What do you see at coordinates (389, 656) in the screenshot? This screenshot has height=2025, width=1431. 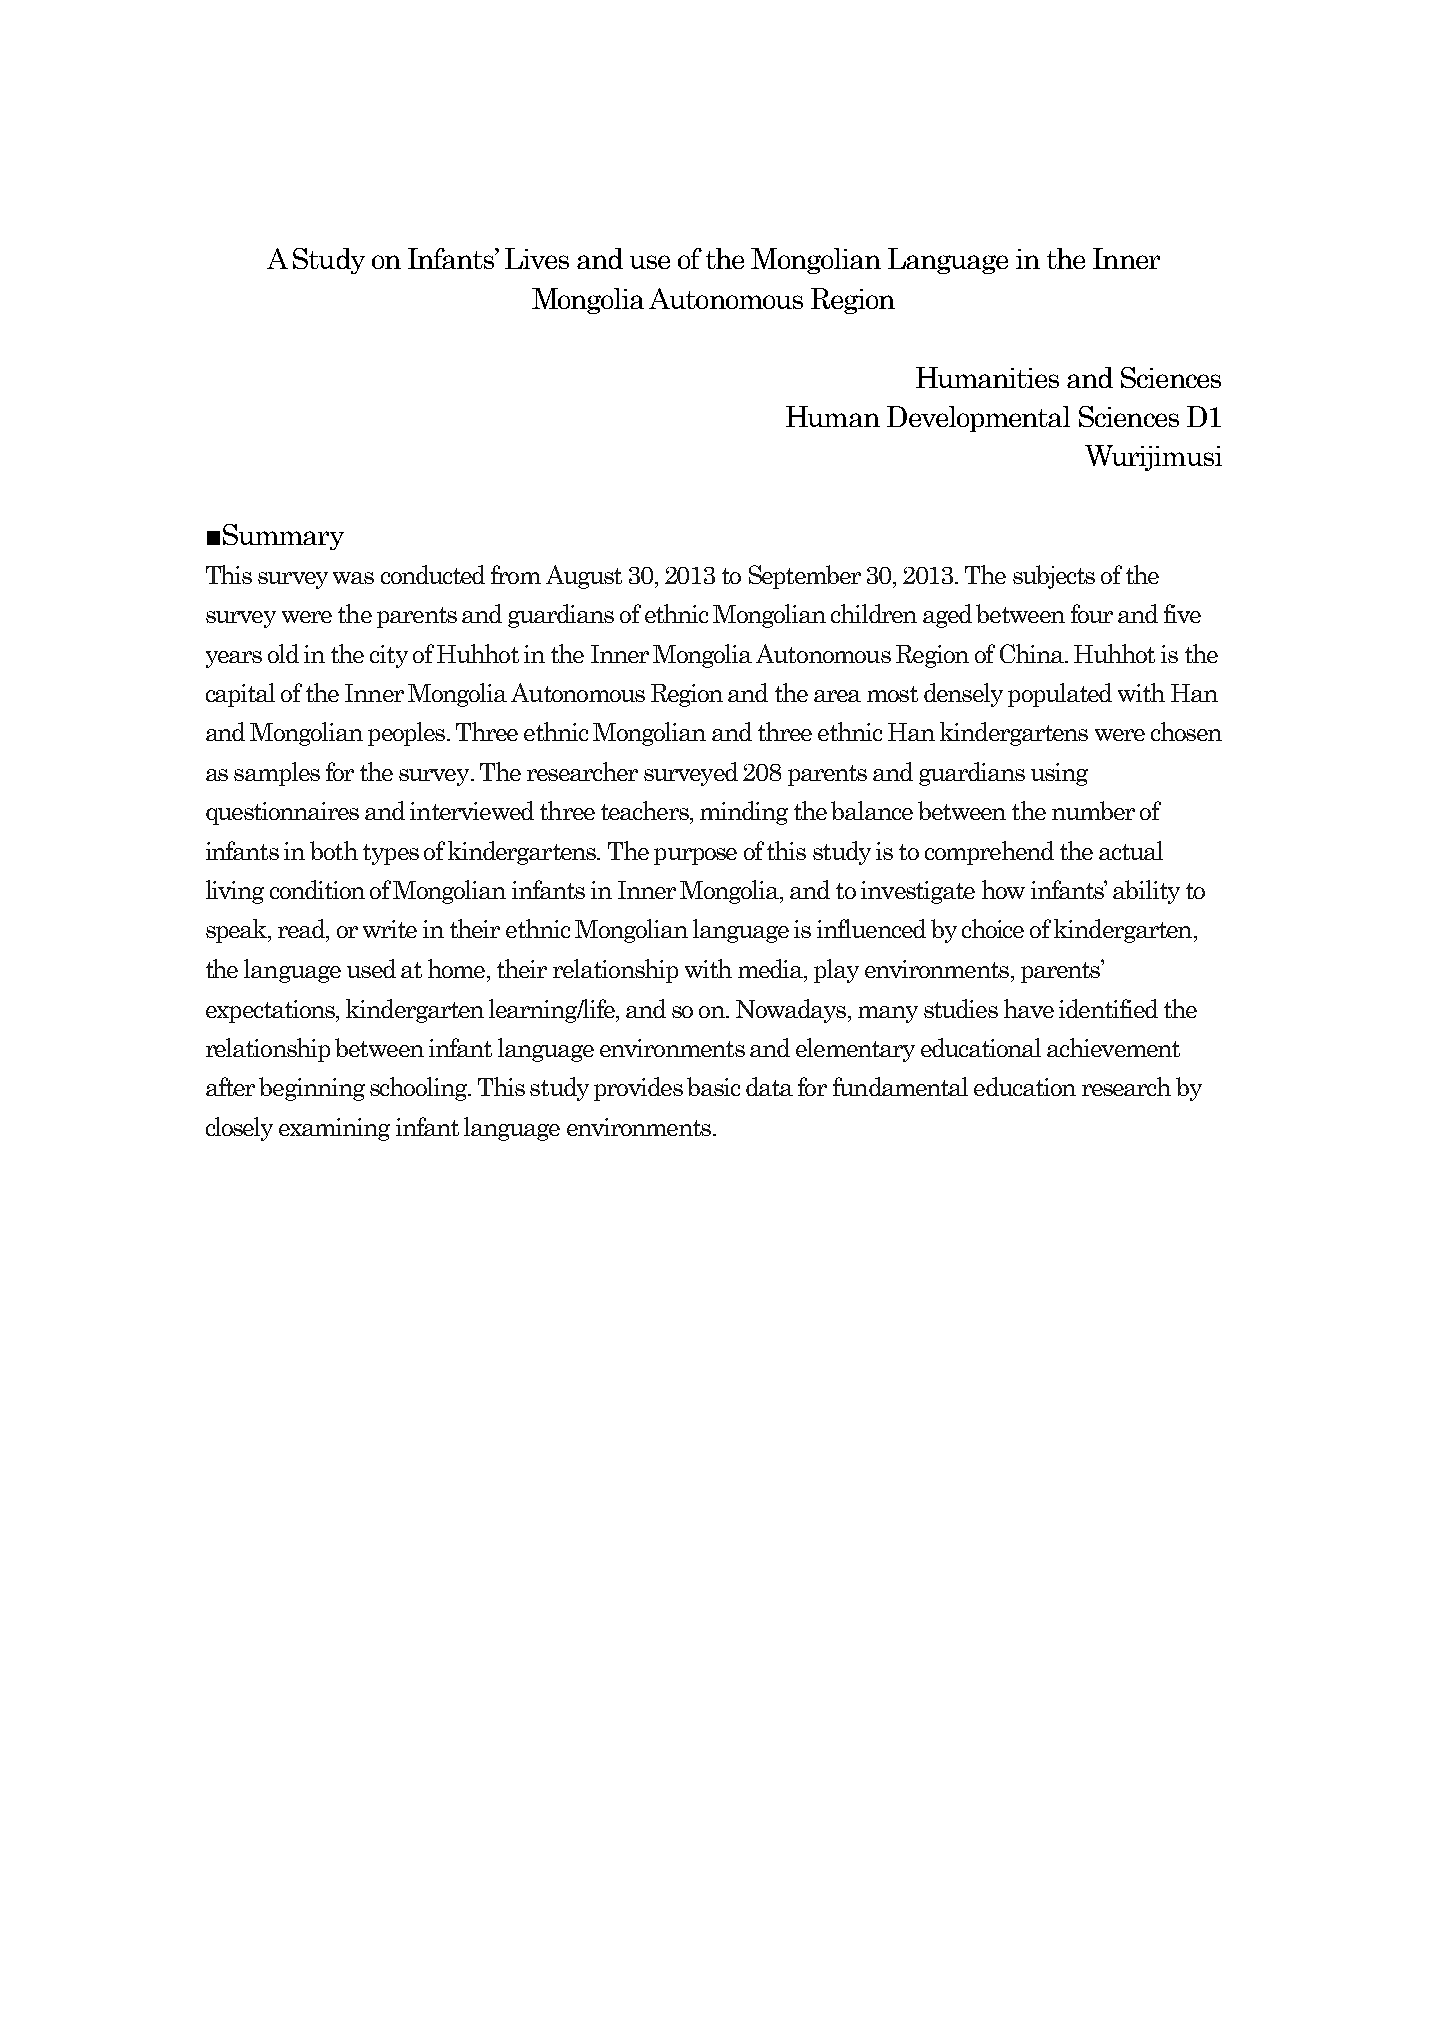 I see `city` at bounding box center [389, 656].
